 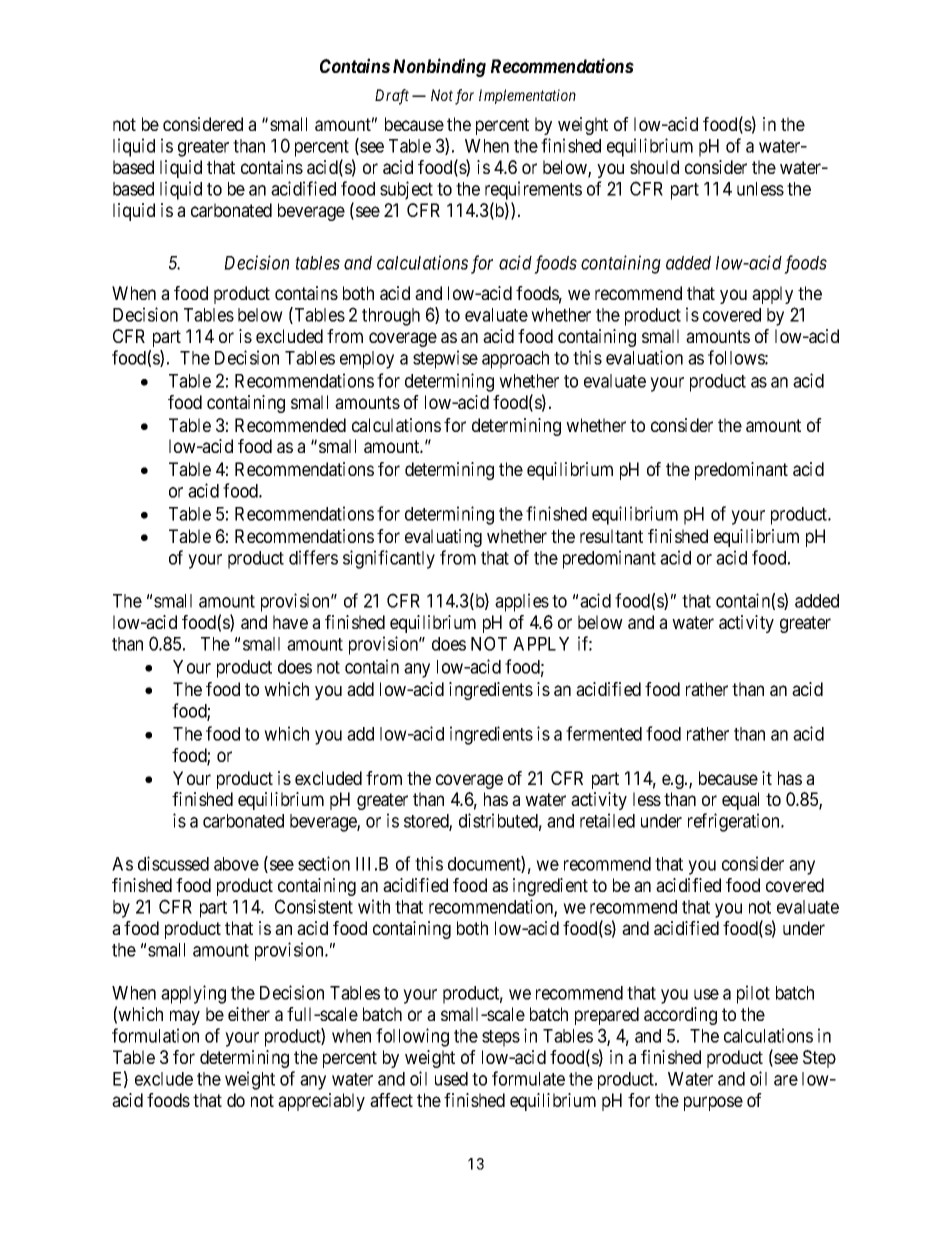 What do you see at coordinates (527, 96) in the screenshot?
I see `Implementation` at bounding box center [527, 96].
